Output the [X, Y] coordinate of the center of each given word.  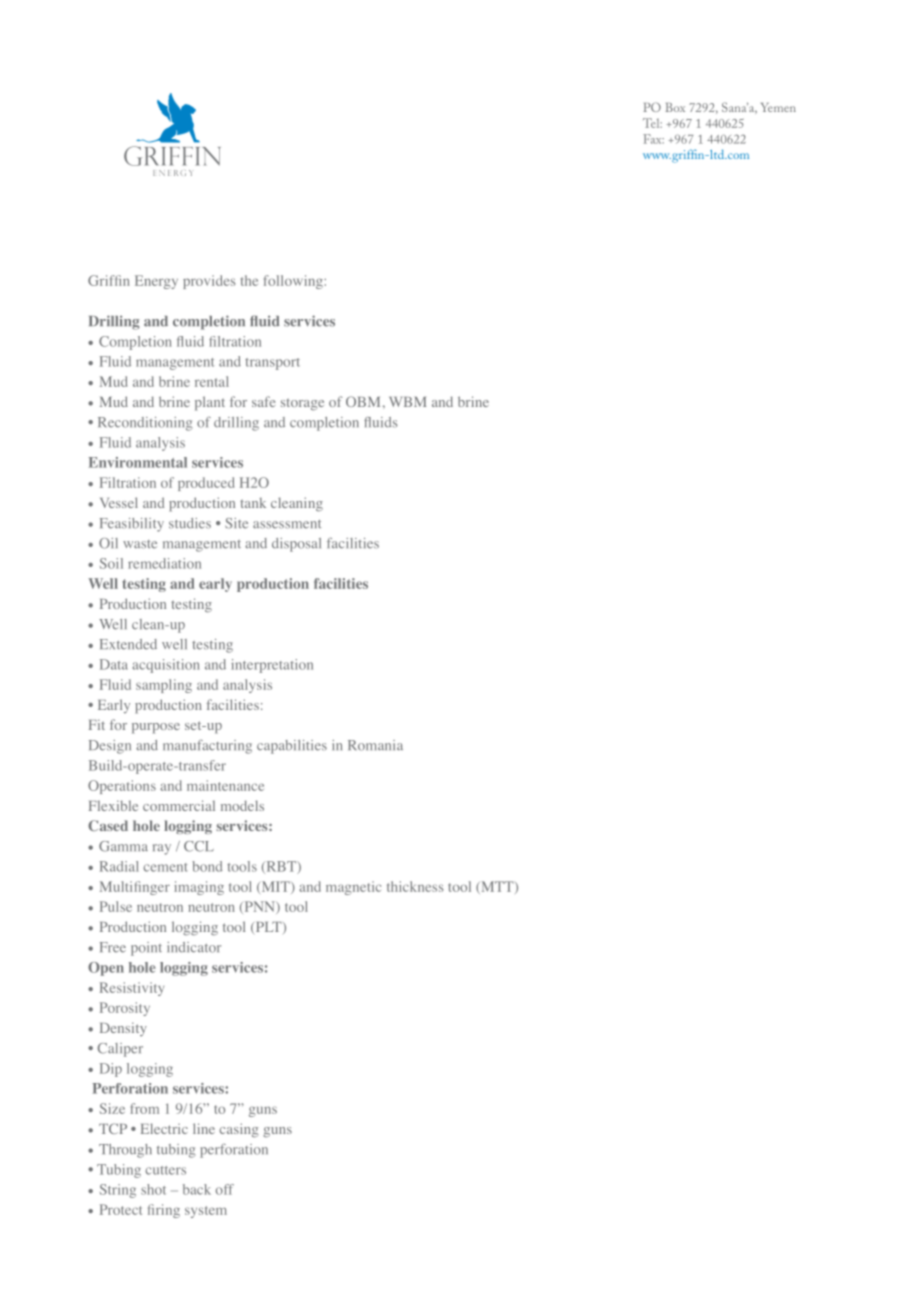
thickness [415, 886]
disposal [296, 545]
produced [206, 484]
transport [272, 364]
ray [162, 849]
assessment [287, 524]
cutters [166, 1170]
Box [675, 107]
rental [212, 381]
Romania [375, 745]
